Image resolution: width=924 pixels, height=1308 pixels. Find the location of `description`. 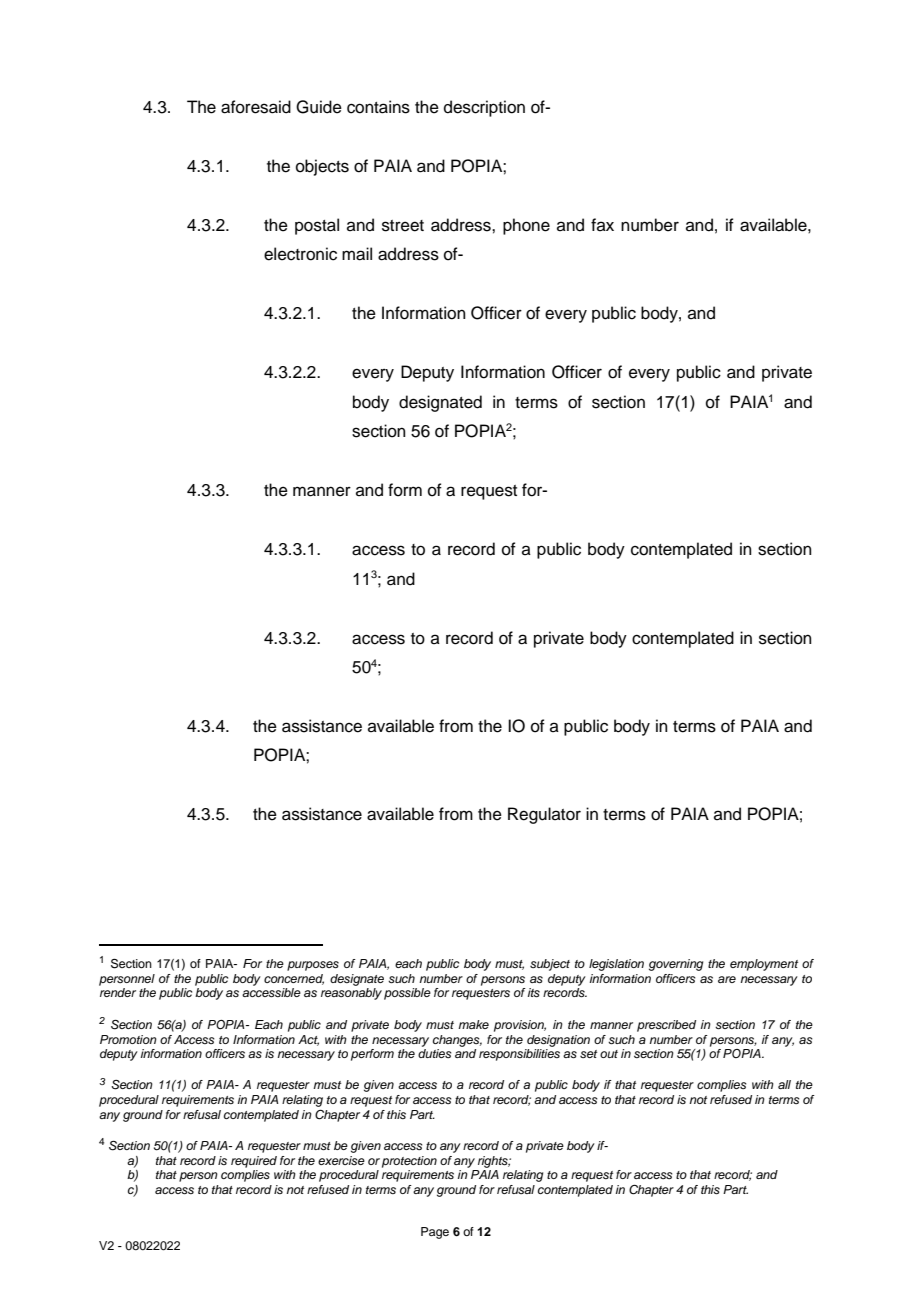

description is located at coordinates (484, 108).
